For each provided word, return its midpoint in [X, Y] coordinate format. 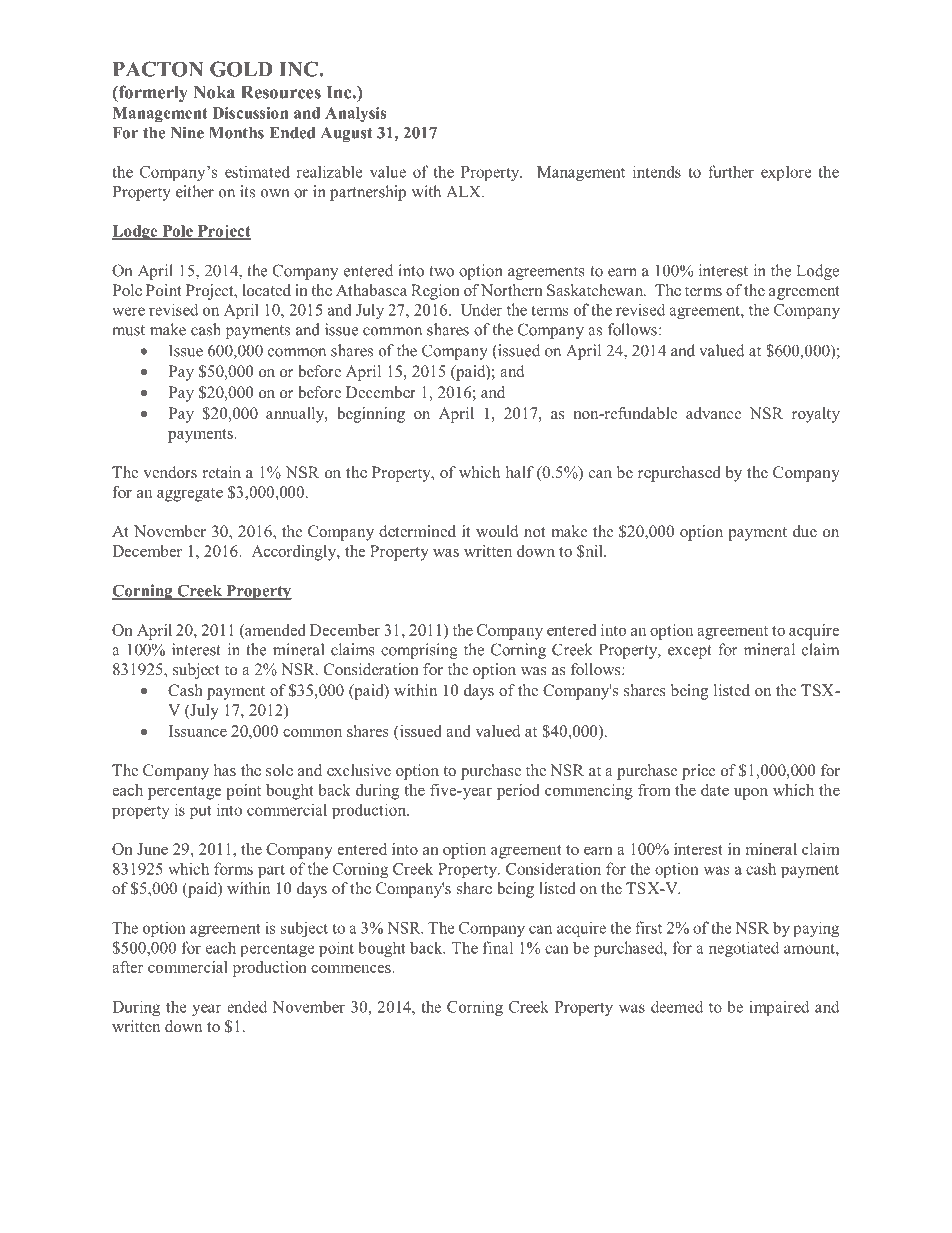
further [731, 171]
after [127, 967]
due [805, 531]
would [497, 531]
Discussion [250, 113]
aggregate [190, 495]
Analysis [355, 114]
